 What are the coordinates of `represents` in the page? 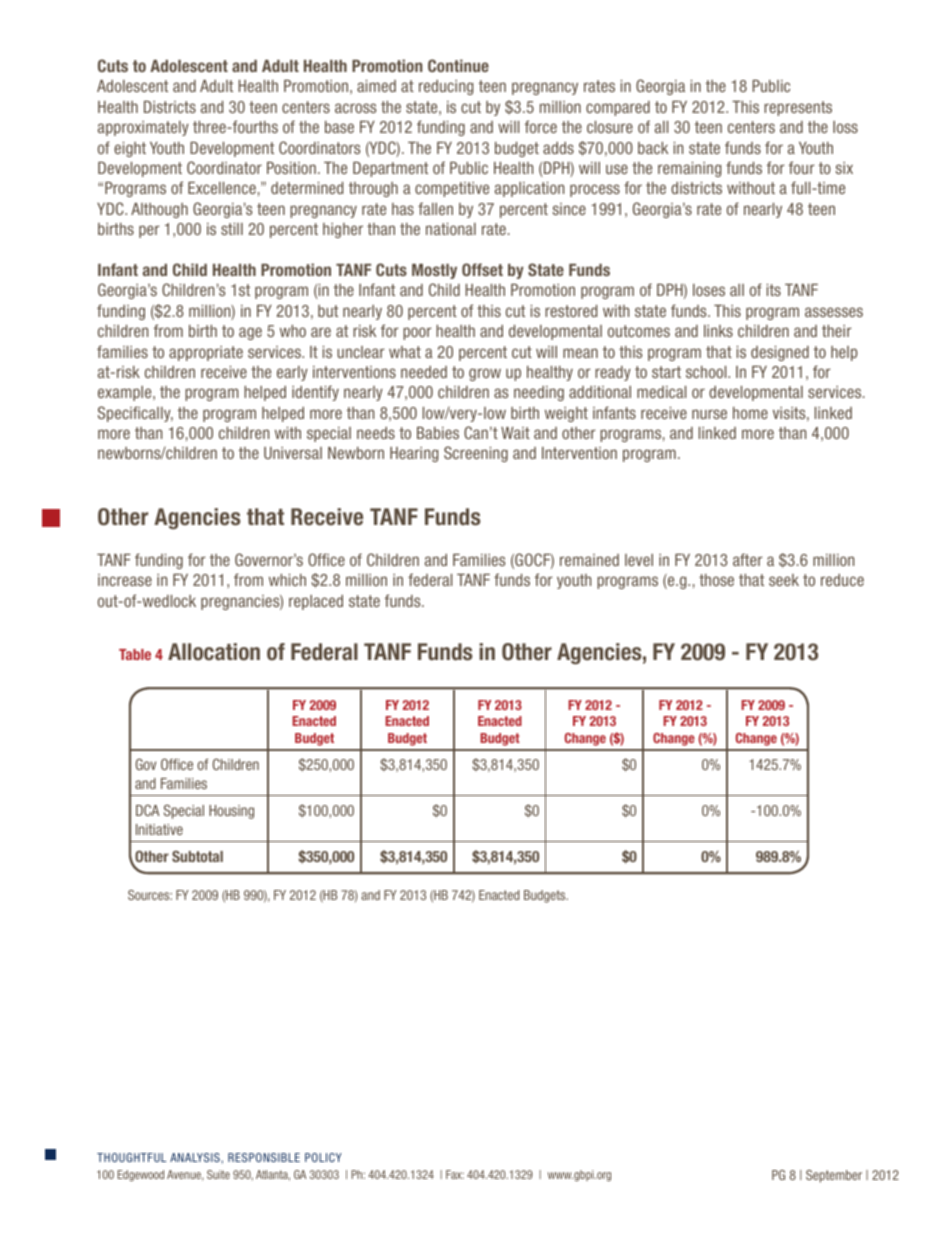 It's located at (798, 108).
